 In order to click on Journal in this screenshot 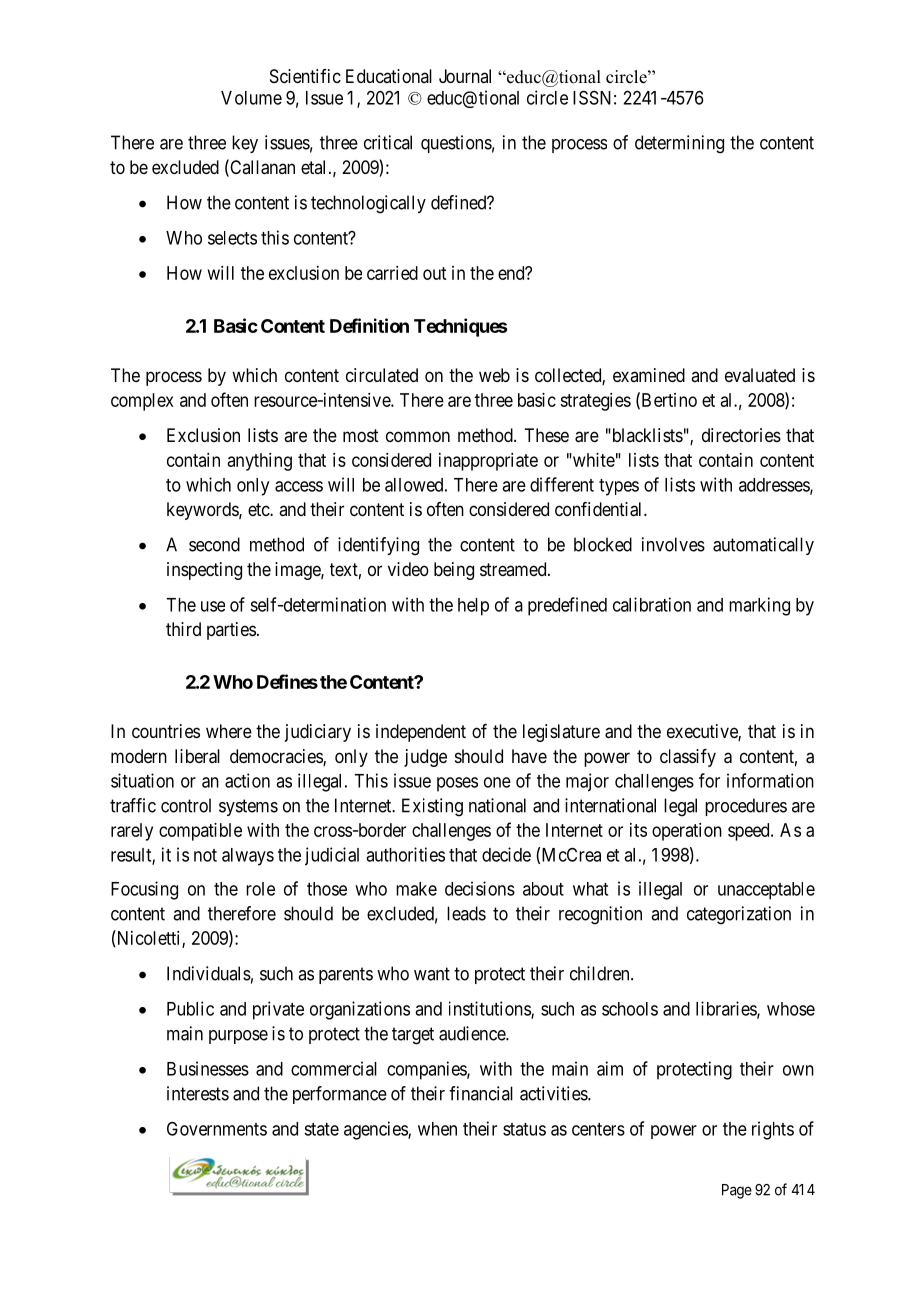, I will do `click(465, 76)`.
